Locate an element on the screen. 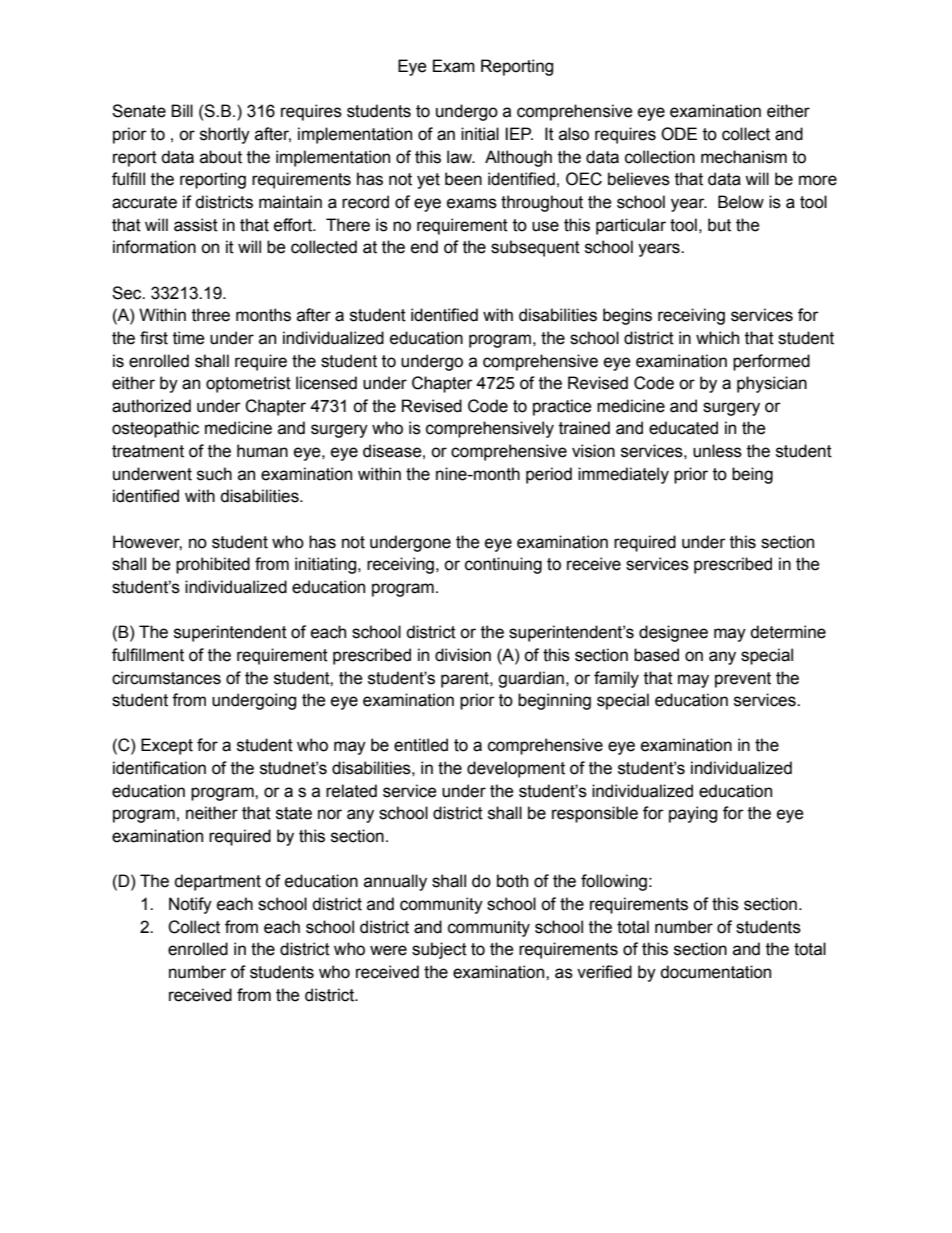 The height and width of the screenshot is (1233, 952). subject is located at coordinates (439, 950).
